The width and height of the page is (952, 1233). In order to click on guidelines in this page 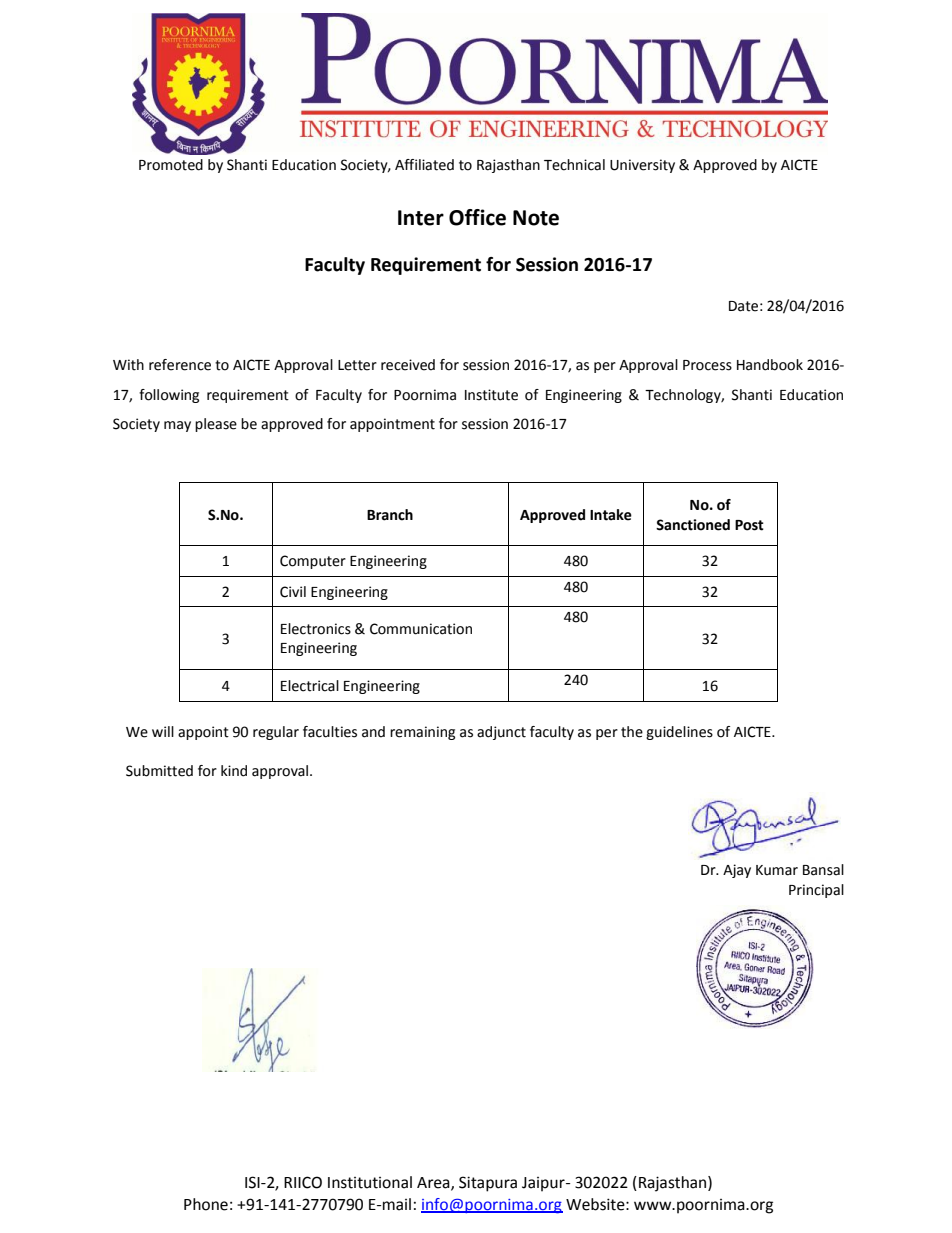, I will do `click(679, 733)`.
